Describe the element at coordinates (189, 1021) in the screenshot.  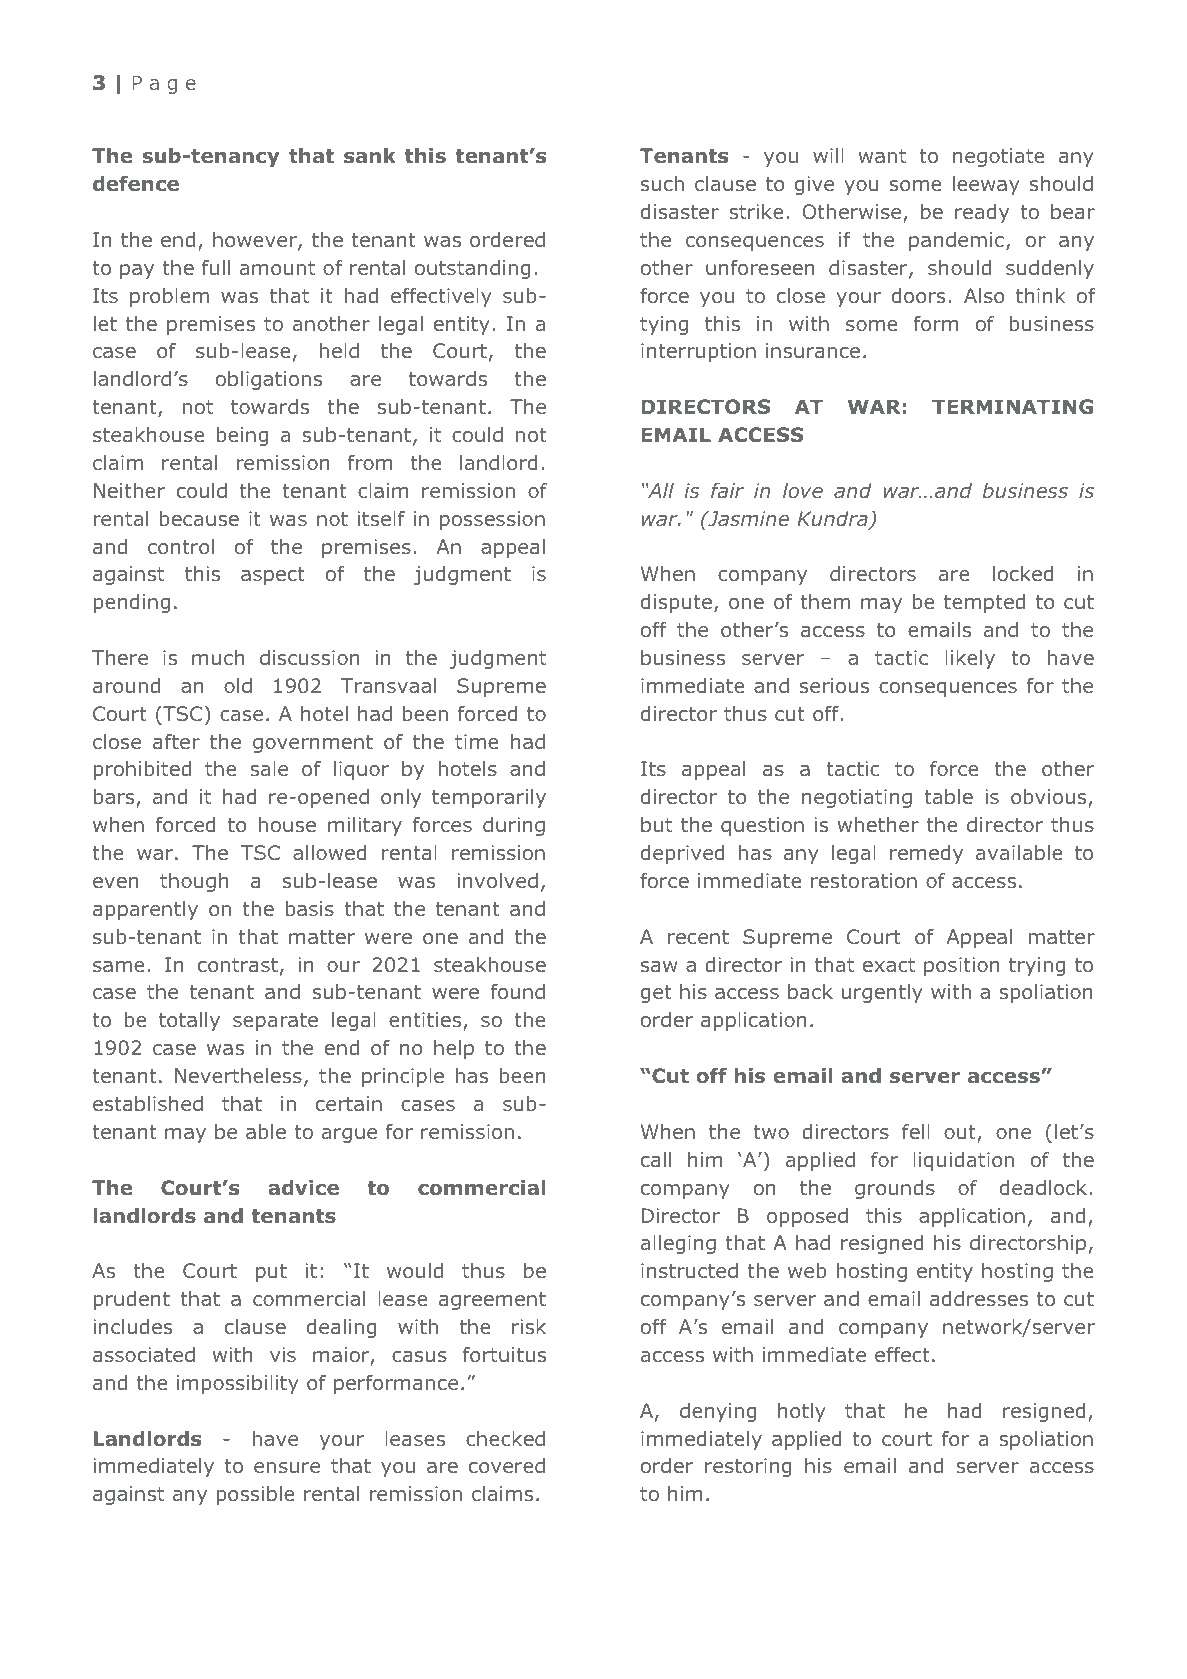
I see `totally` at that location.
